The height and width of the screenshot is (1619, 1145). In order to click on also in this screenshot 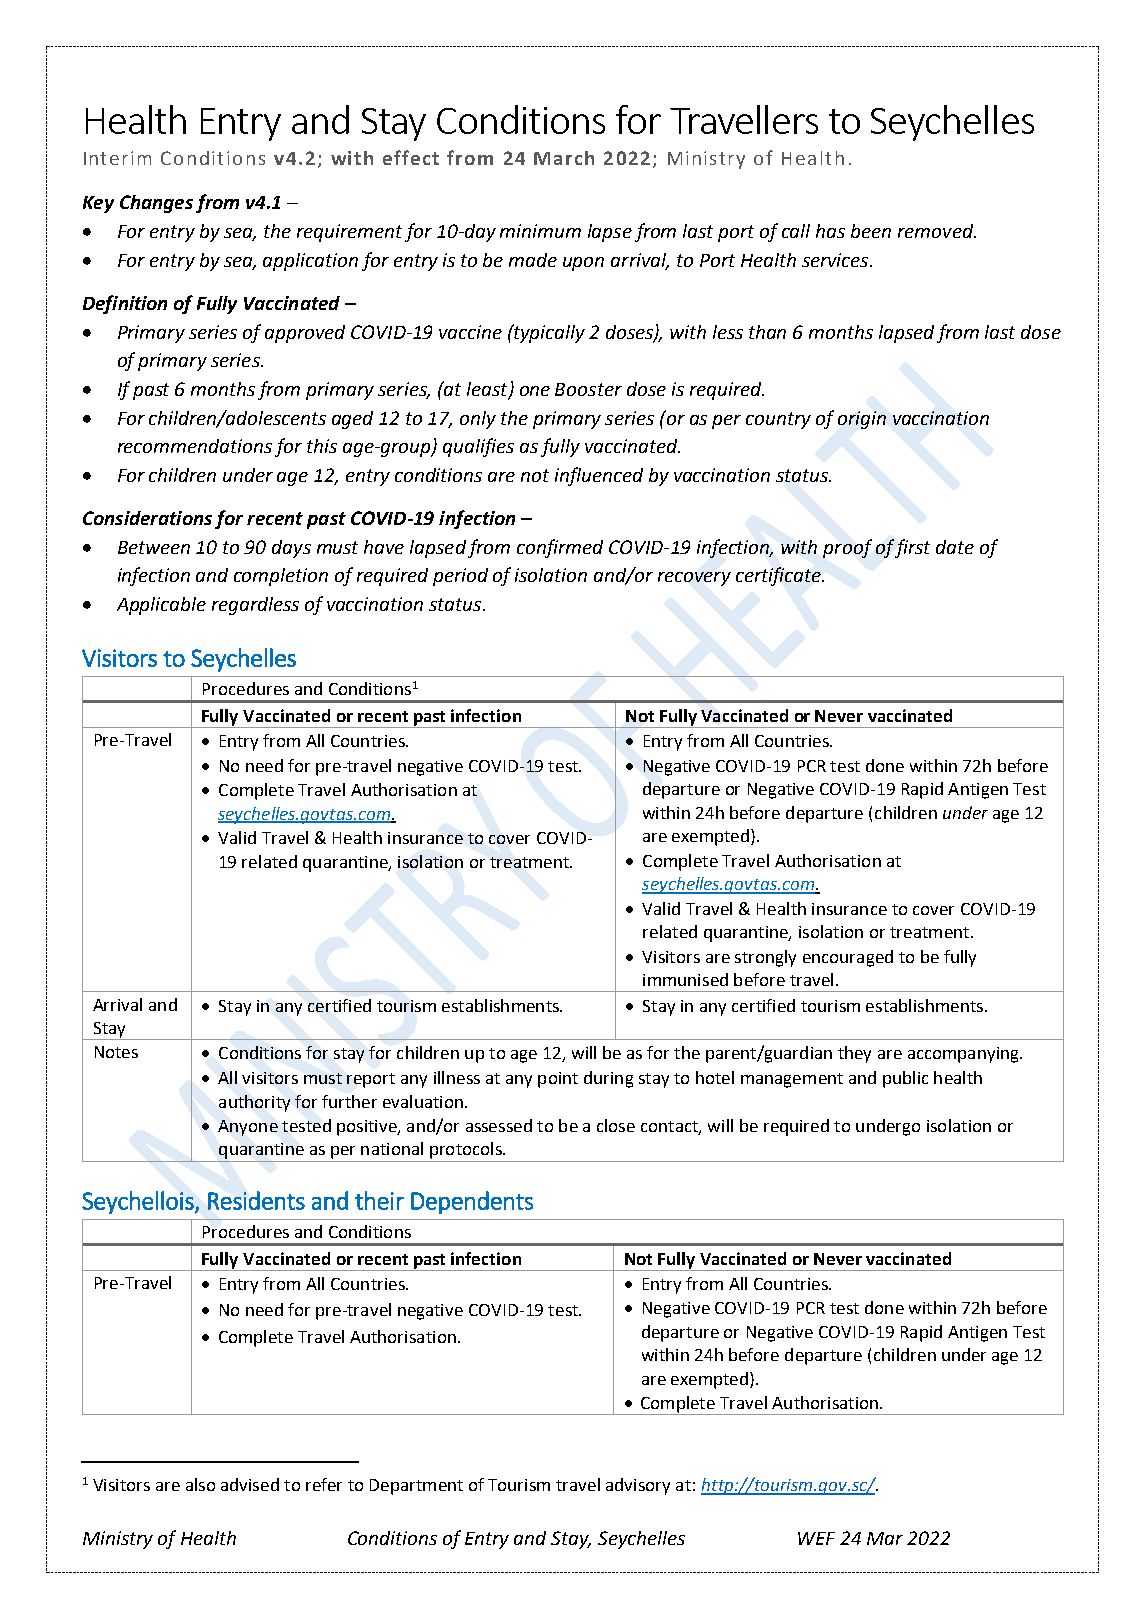, I will do `click(200, 1484)`.
